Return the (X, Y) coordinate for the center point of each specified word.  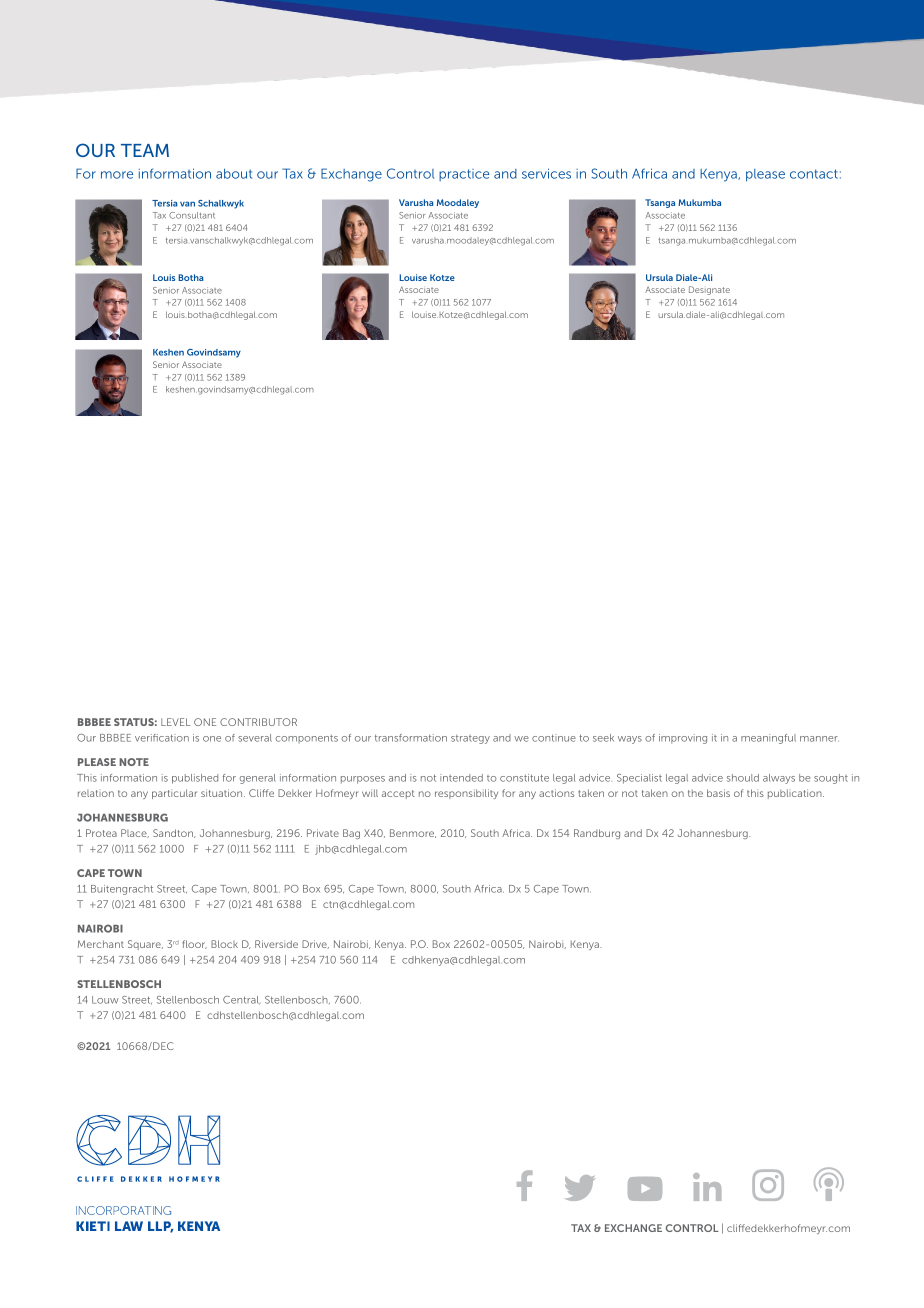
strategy (470, 739)
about (234, 173)
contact (814, 174)
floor (194, 944)
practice (464, 175)
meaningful (768, 739)
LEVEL (176, 722)
